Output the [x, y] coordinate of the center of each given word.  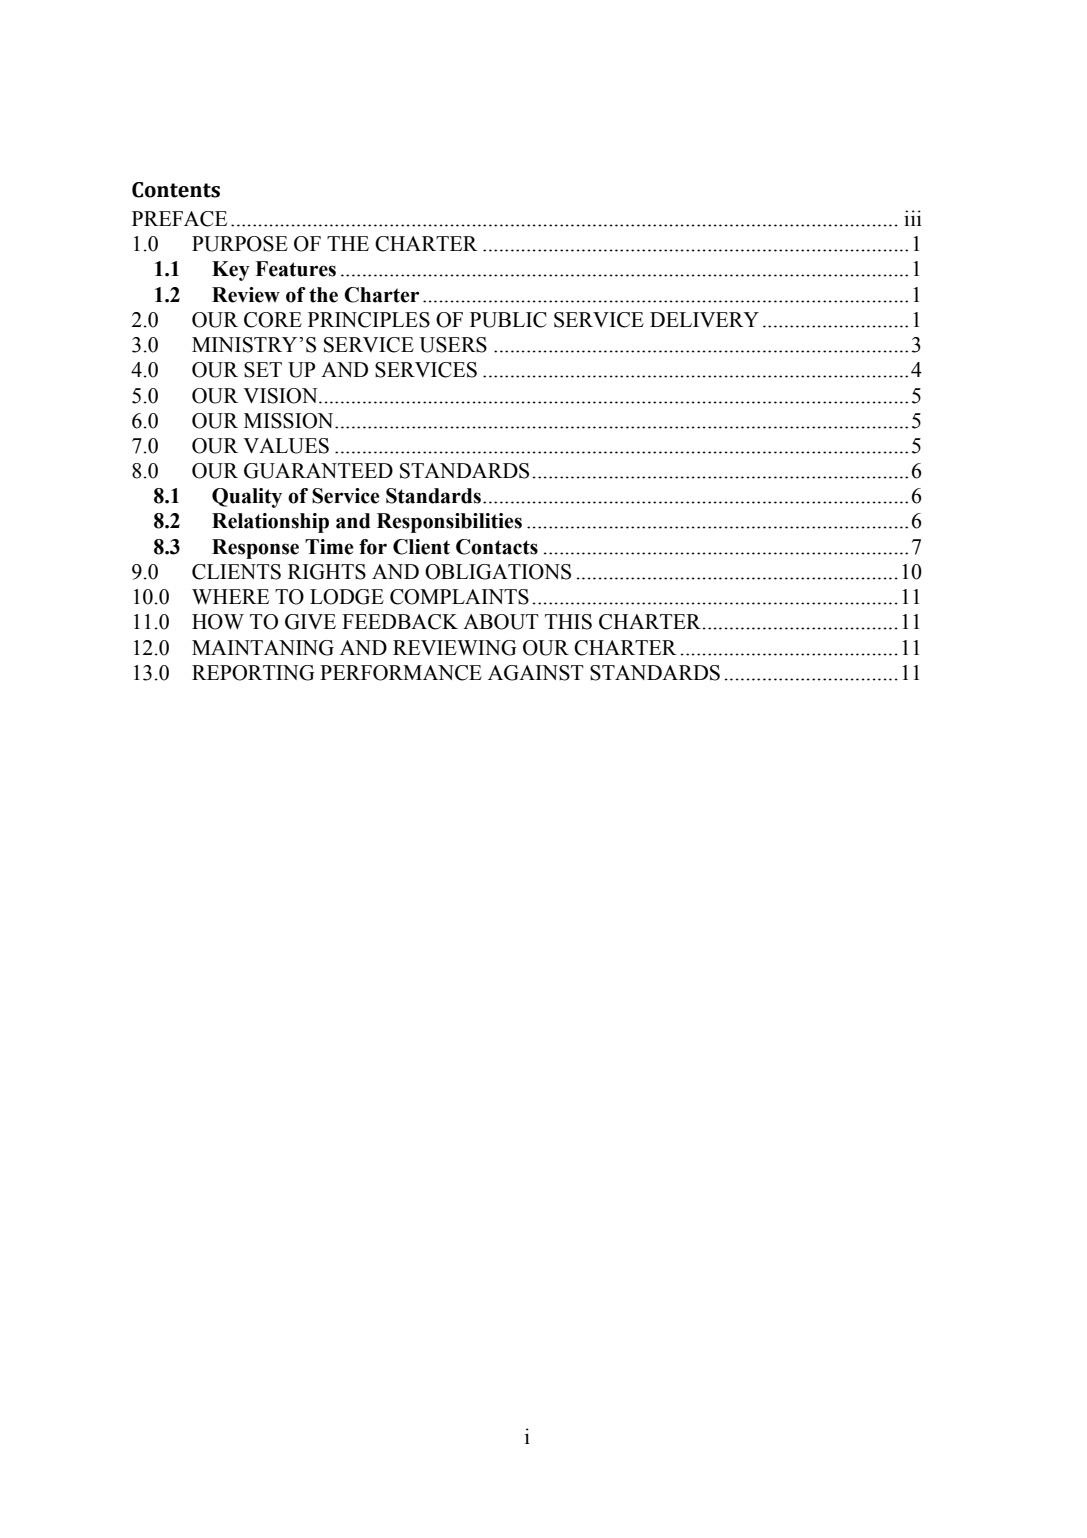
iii [913, 218]
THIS [568, 622]
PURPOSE [240, 244]
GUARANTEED [318, 471]
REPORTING [253, 673]
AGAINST [536, 673]
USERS [453, 345]
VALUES [286, 446]
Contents [176, 190]
